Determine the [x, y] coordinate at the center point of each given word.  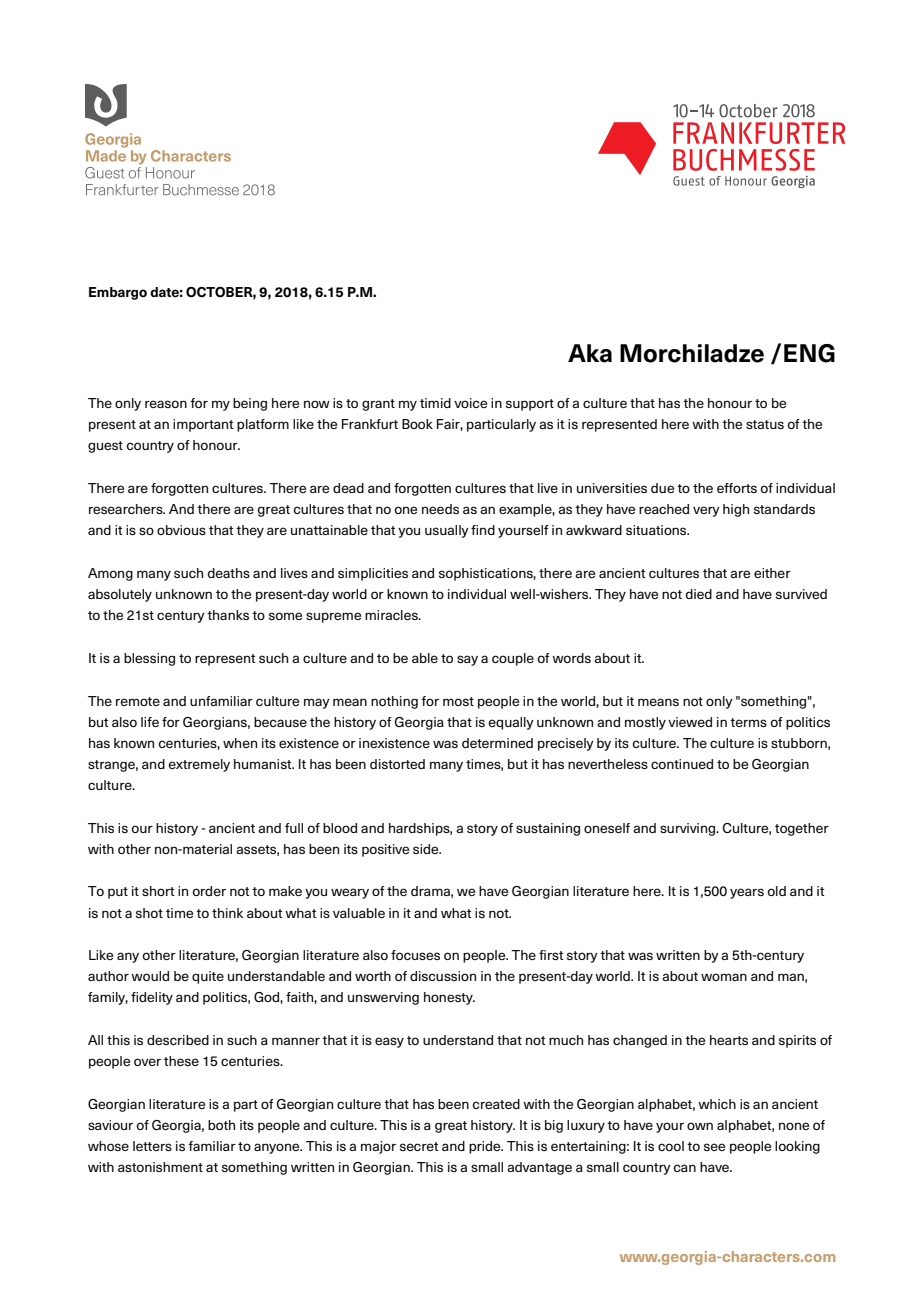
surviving [688, 829]
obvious [181, 530]
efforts [737, 488]
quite [208, 977]
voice [470, 403]
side [427, 849]
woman [724, 977]
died [698, 594]
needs [440, 509]
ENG [809, 353]
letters [152, 1146]
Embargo [118, 293]
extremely [199, 765]
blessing [149, 659]
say [467, 660]
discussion [443, 976]
